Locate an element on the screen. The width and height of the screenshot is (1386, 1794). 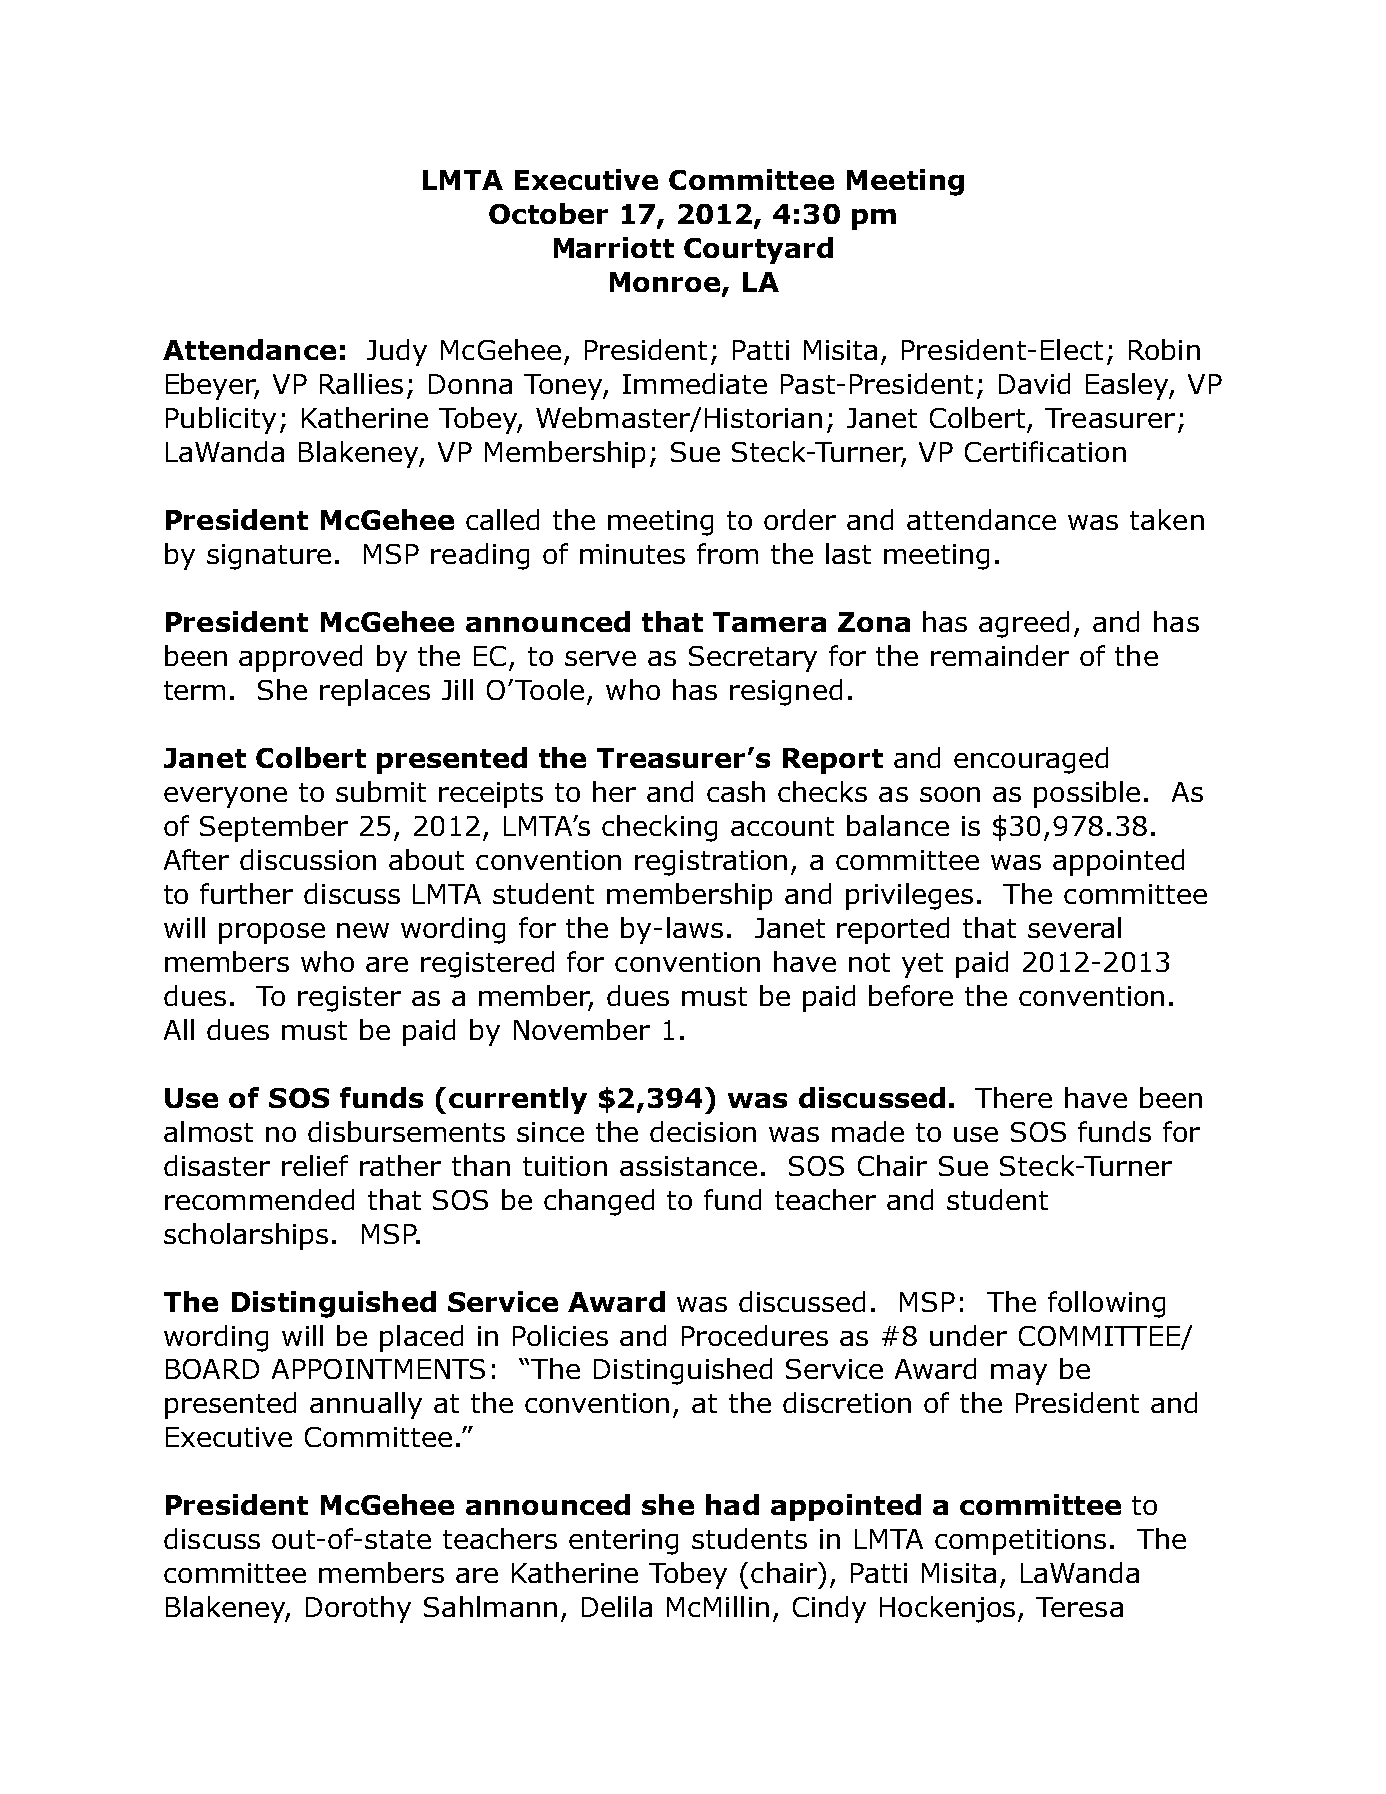
entering is located at coordinates (623, 1542).
